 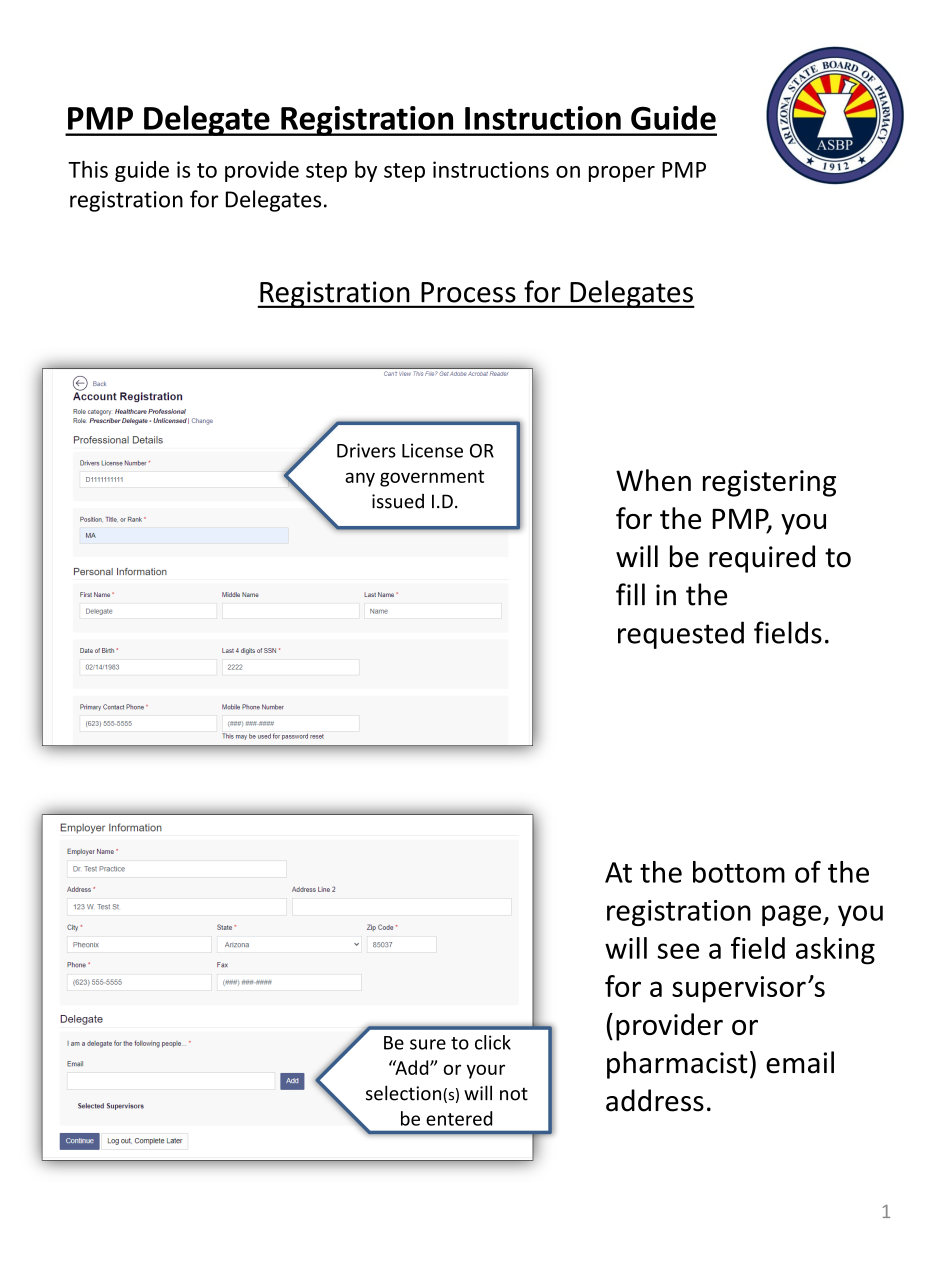 What do you see at coordinates (739, 872) in the screenshot?
I see `bottom` at bounding box center [739, 872].
